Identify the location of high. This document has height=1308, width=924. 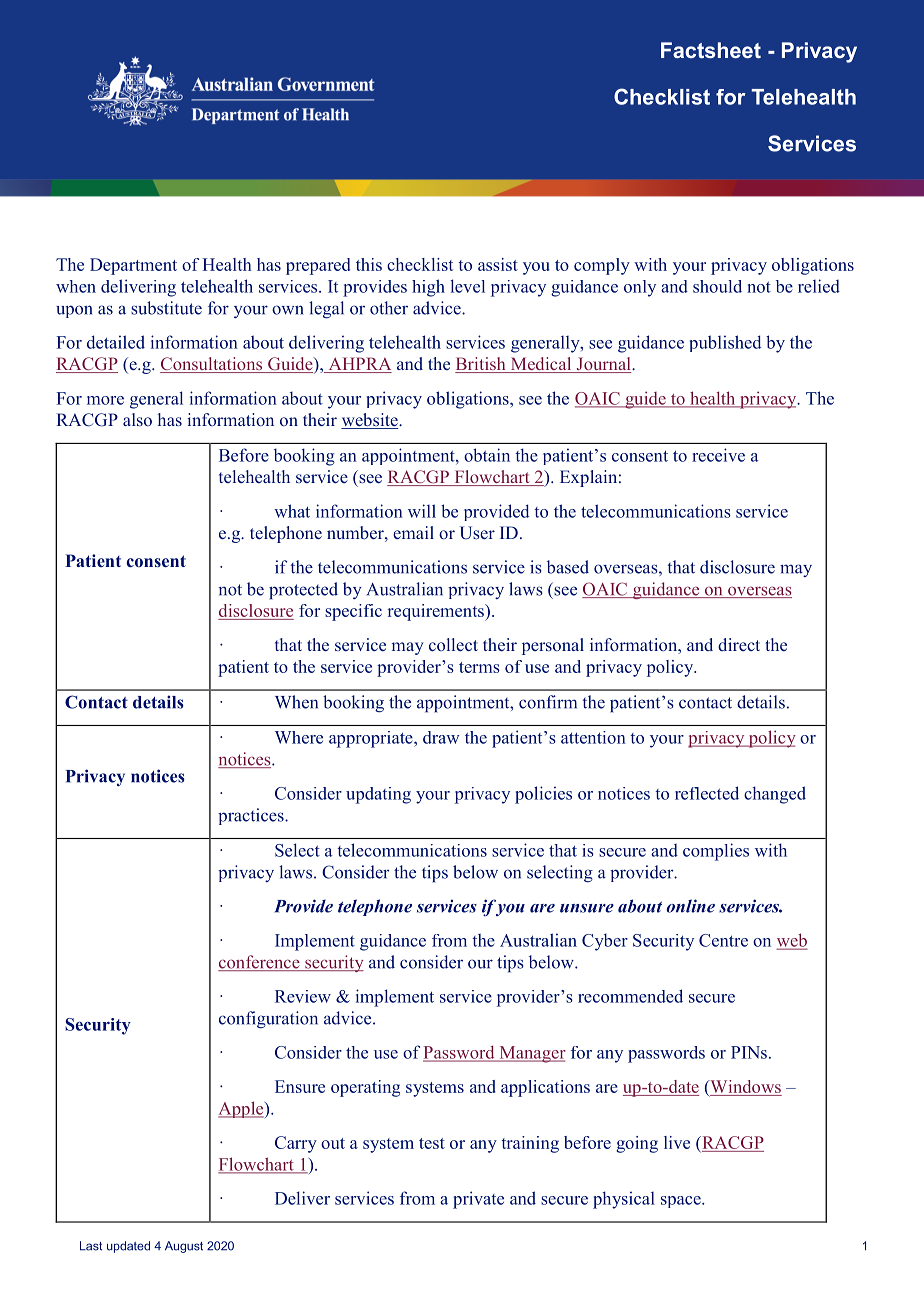
(428, 288).
